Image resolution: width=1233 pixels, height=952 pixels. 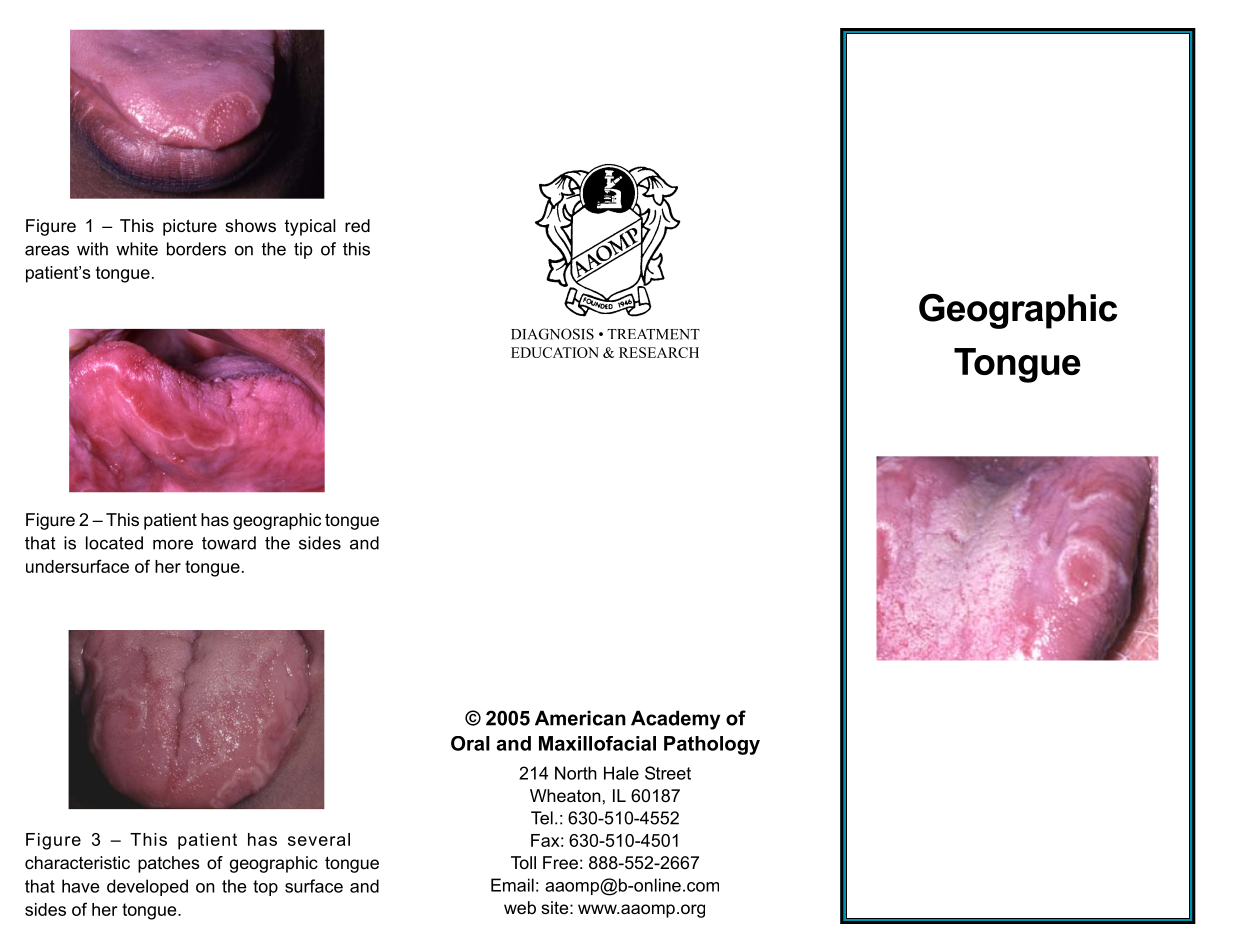 I want to click on red, so click(x=357, y=225).
